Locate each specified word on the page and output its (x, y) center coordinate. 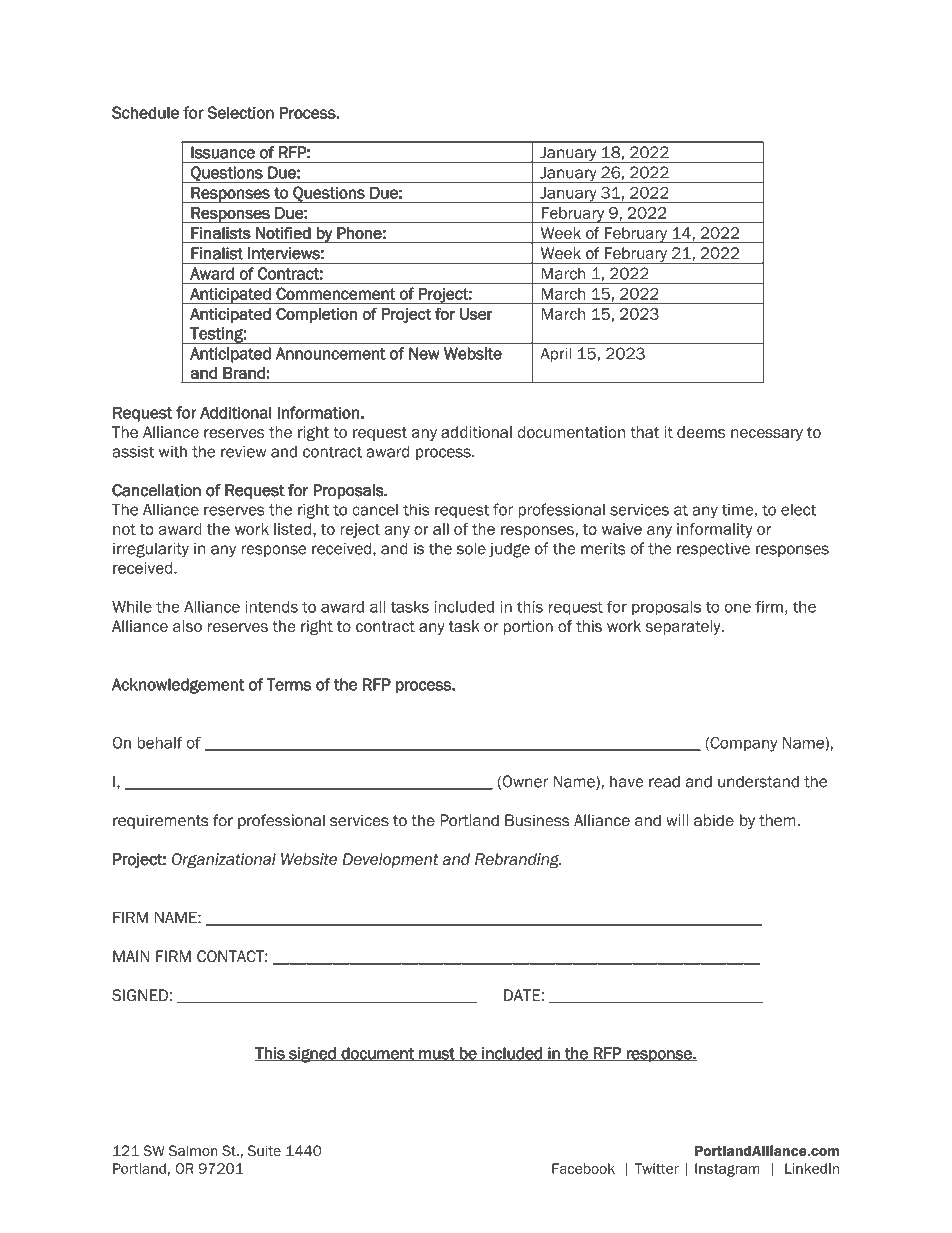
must (437, 1055)
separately (684, 627)
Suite (264, 1150)
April (556, 355)
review (243, 451)
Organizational (224, 860)
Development (390, 860)
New (424, 353)
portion (528, 627)
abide (714, 820)
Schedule (145, 112)
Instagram (727, 1170)
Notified (283, 233)
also (187, 626)
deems (701, 432)
